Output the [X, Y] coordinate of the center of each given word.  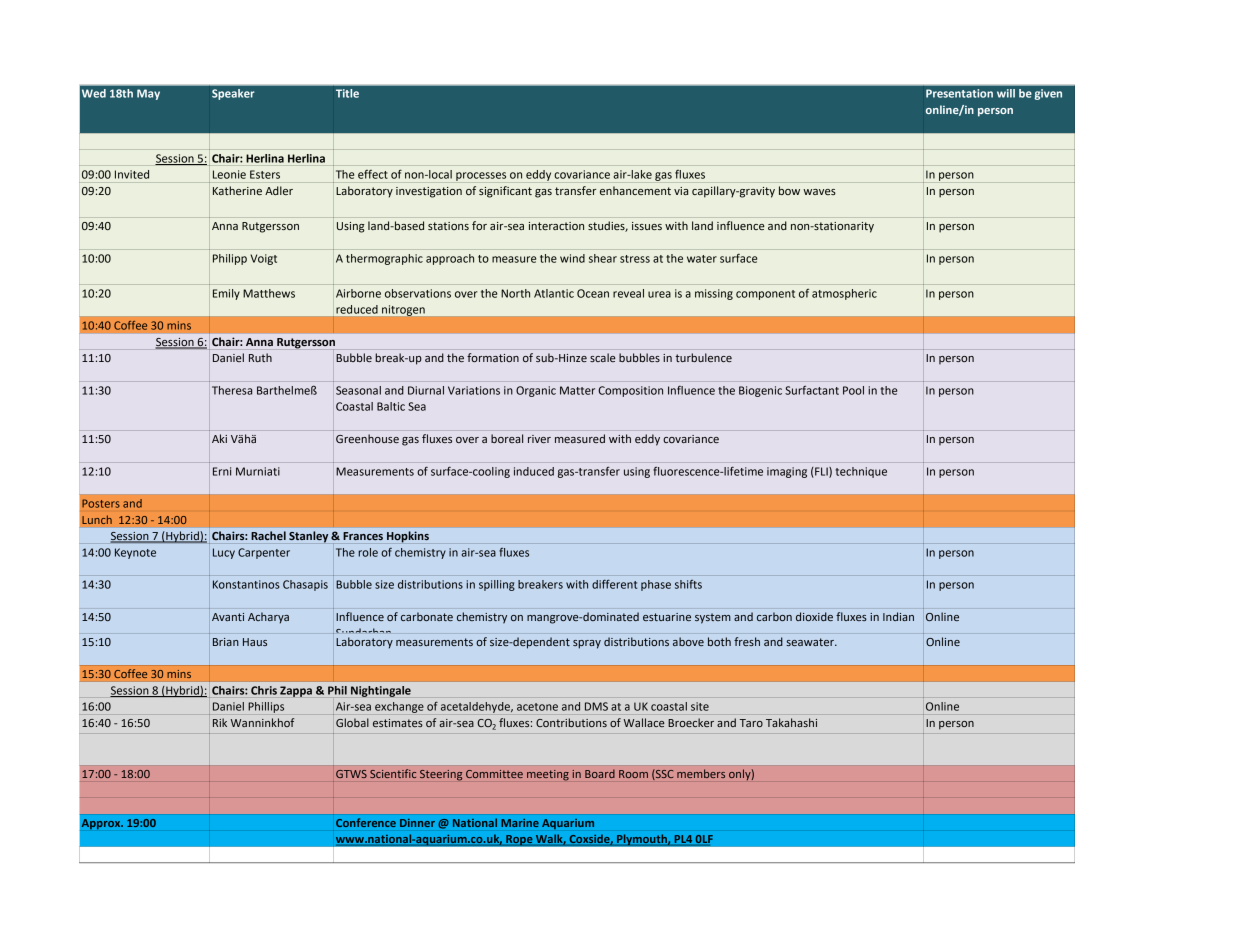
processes [481, 176]
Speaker [233, 94]
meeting [548, 775]
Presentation [959, 93]
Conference [366, 822]
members [701, 773]
